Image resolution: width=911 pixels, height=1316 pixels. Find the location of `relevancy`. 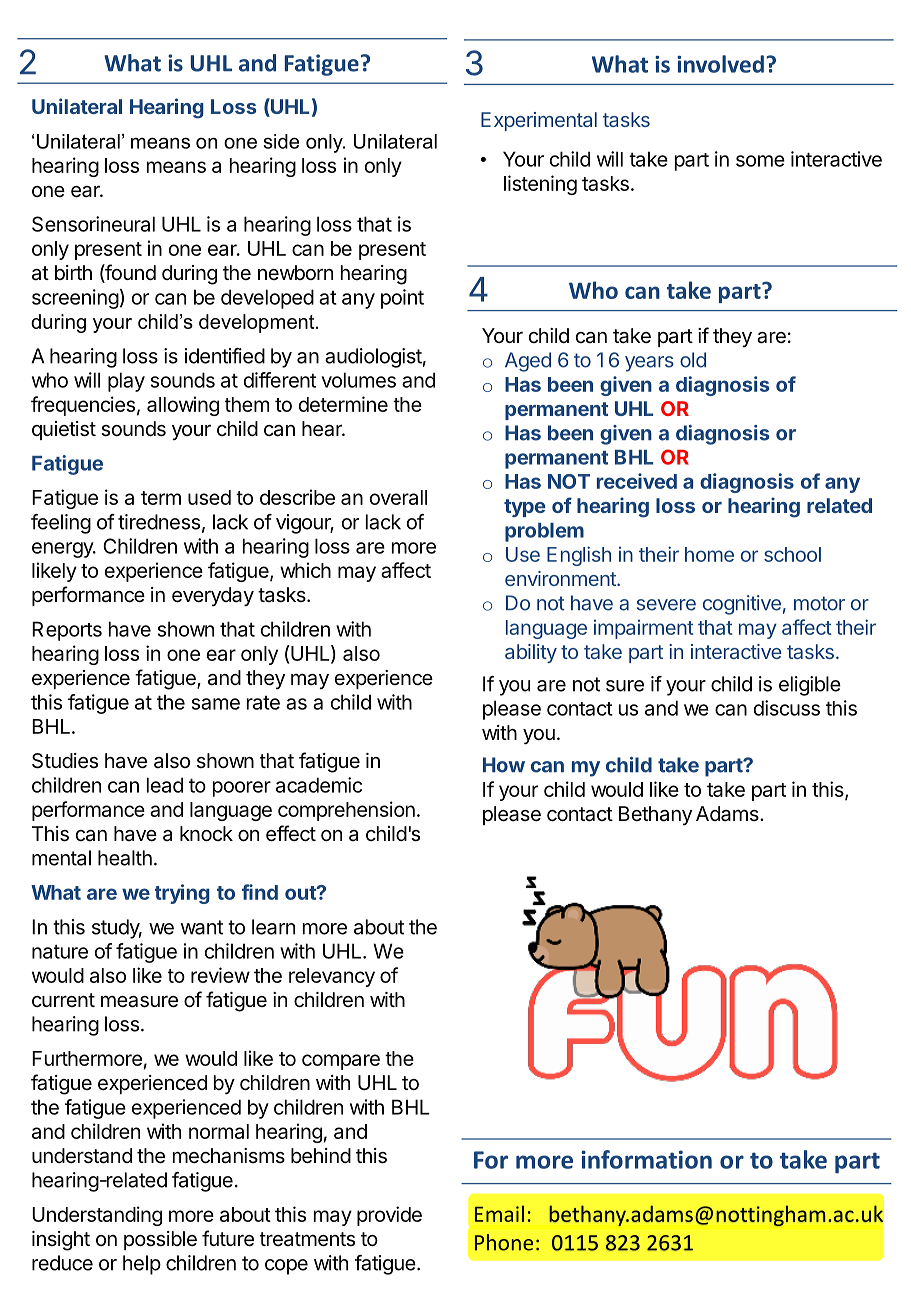

relevancy is located at coordinates (332, 977).
